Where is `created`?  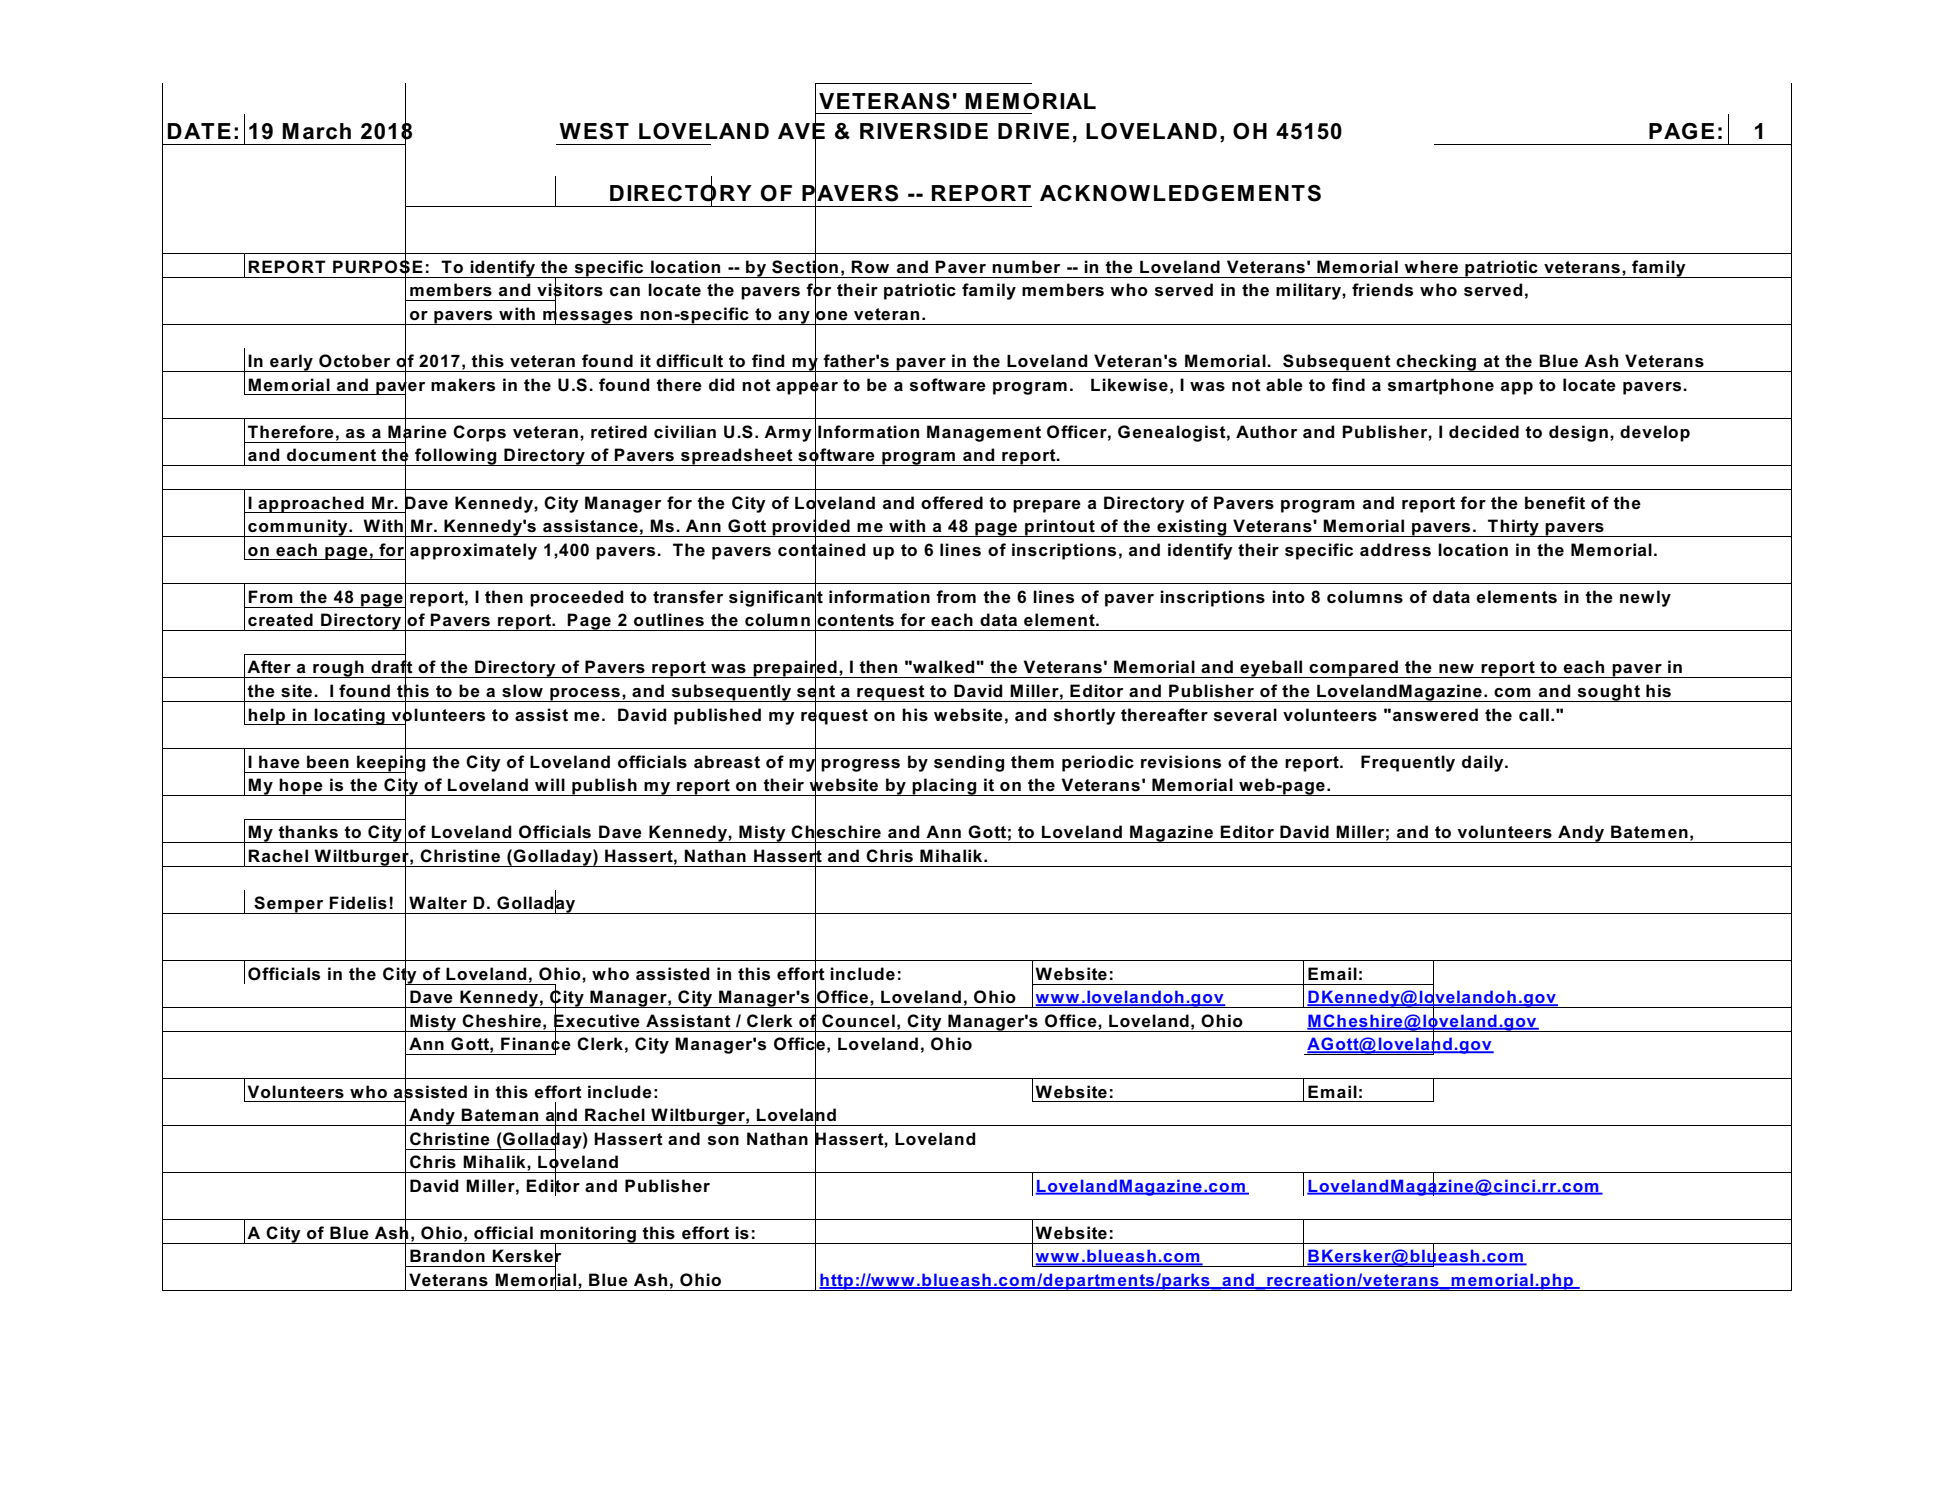
created is located at coordinates (280, 620).
